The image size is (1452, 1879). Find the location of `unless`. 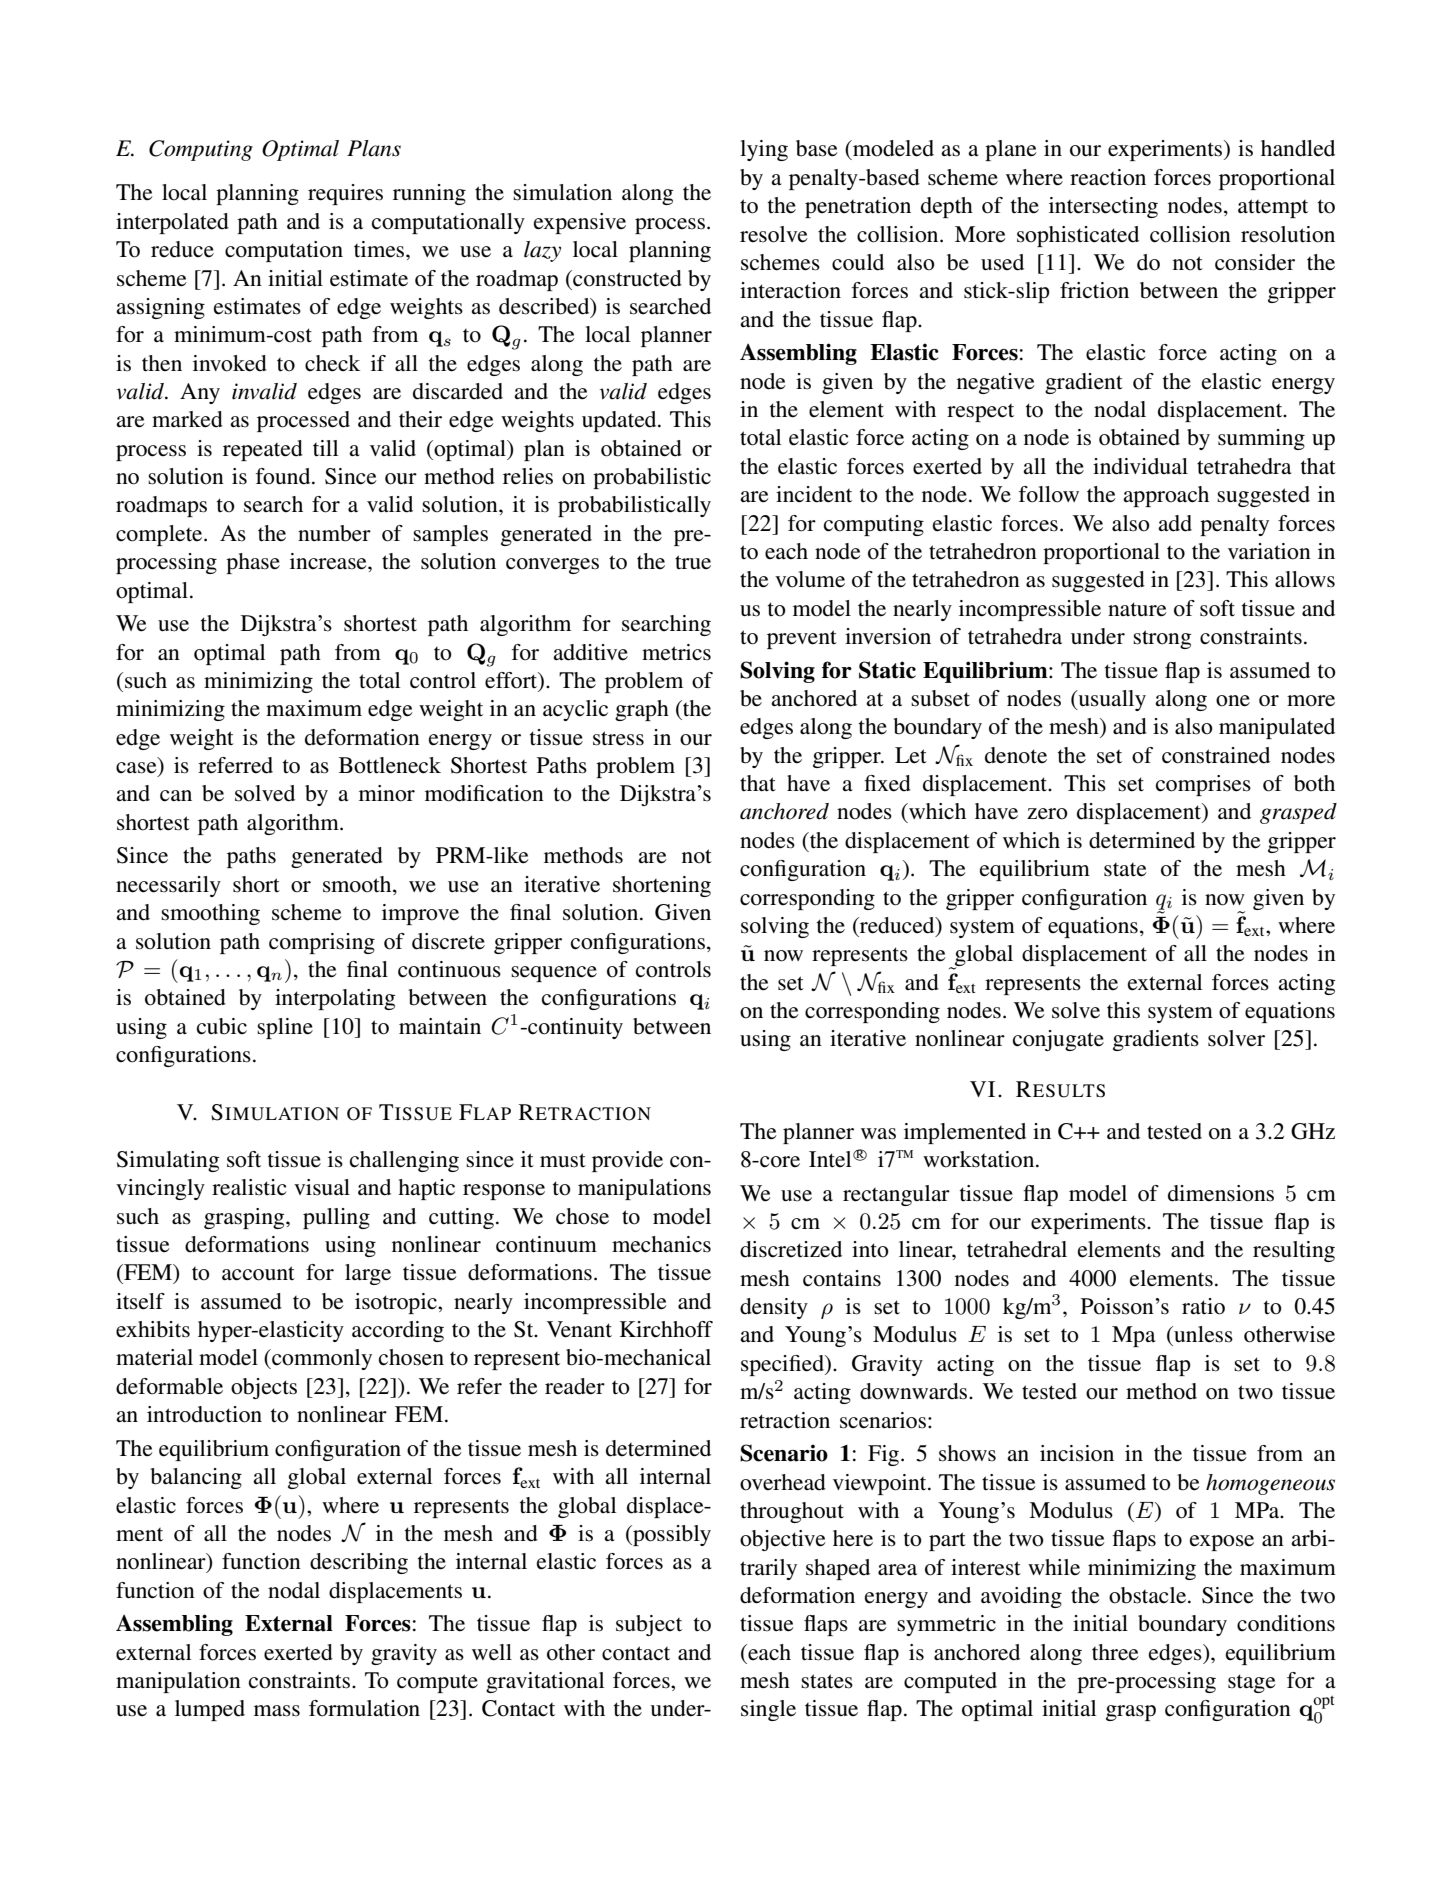

unless is located at coordinates (1202, 1334).
